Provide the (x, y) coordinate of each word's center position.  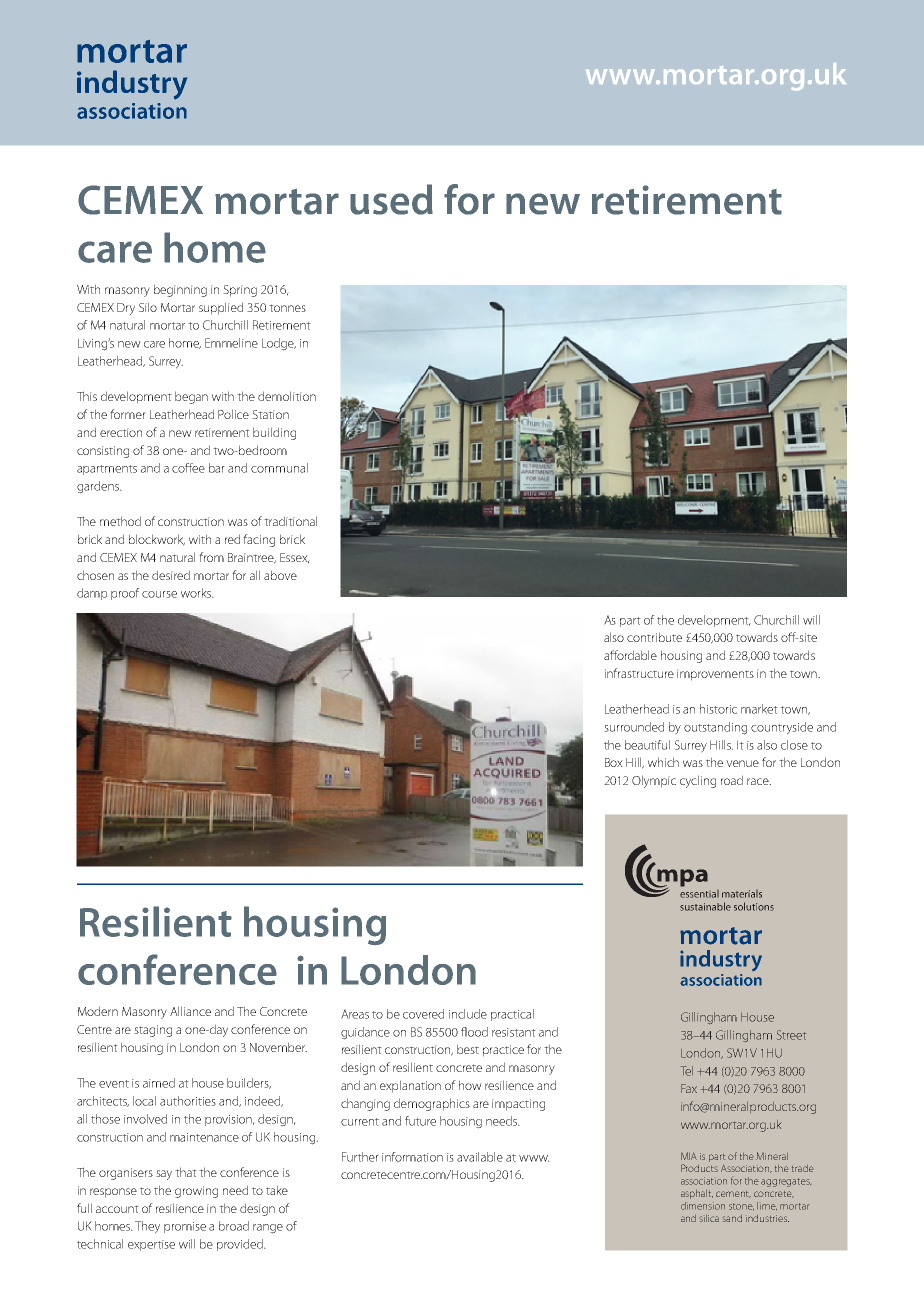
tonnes (287, 308)
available (480, 1157)
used (391, 199)
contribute (654, 637)
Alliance (190, 1011)
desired (171, 575)
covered (423, 1014)
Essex (295, 558)
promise (185, 1227)
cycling (698, 781)
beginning (180, 290)
